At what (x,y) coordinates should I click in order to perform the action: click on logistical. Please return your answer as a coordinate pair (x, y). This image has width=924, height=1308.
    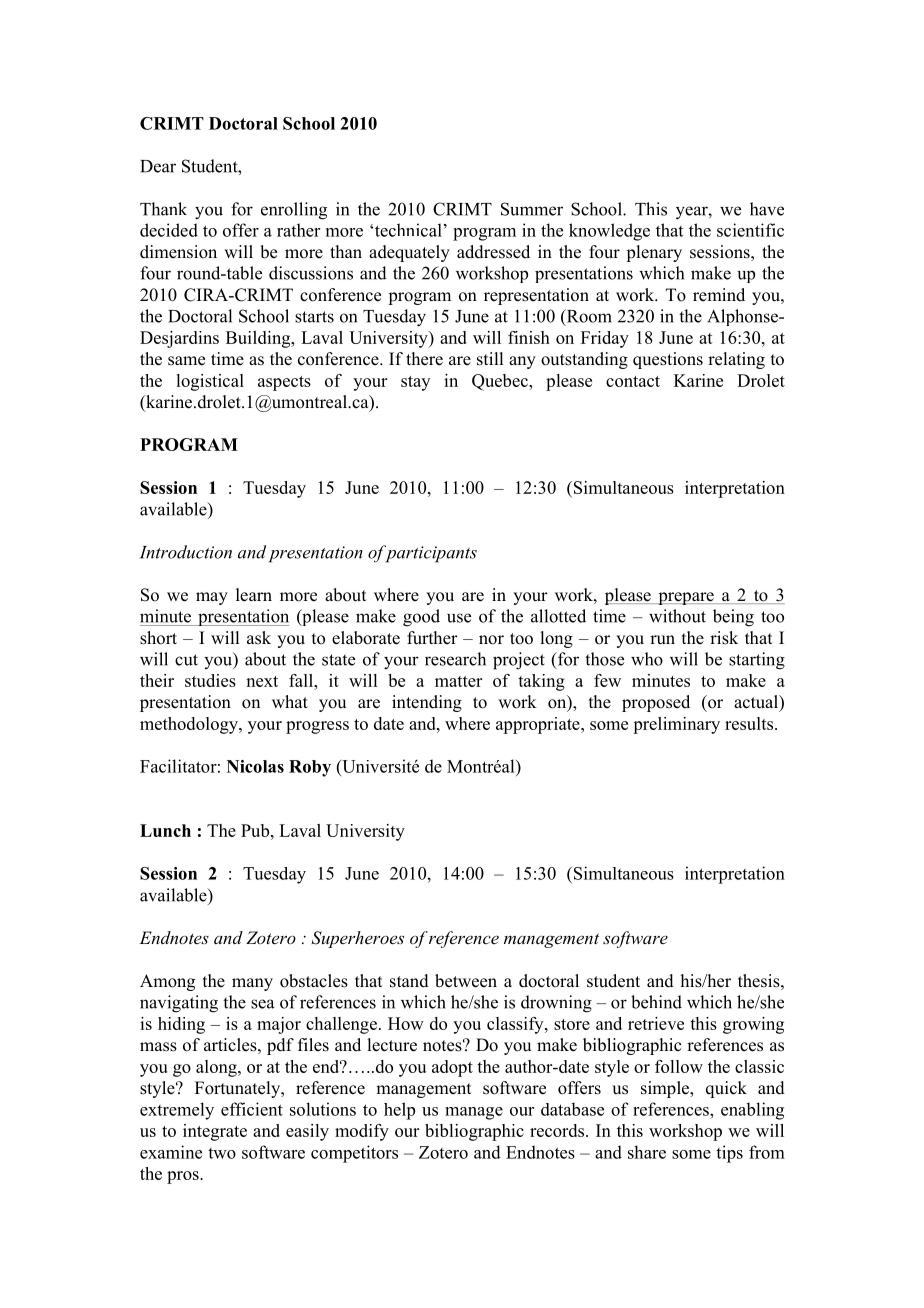
    Looking at the image, I should click on (210, 382).
